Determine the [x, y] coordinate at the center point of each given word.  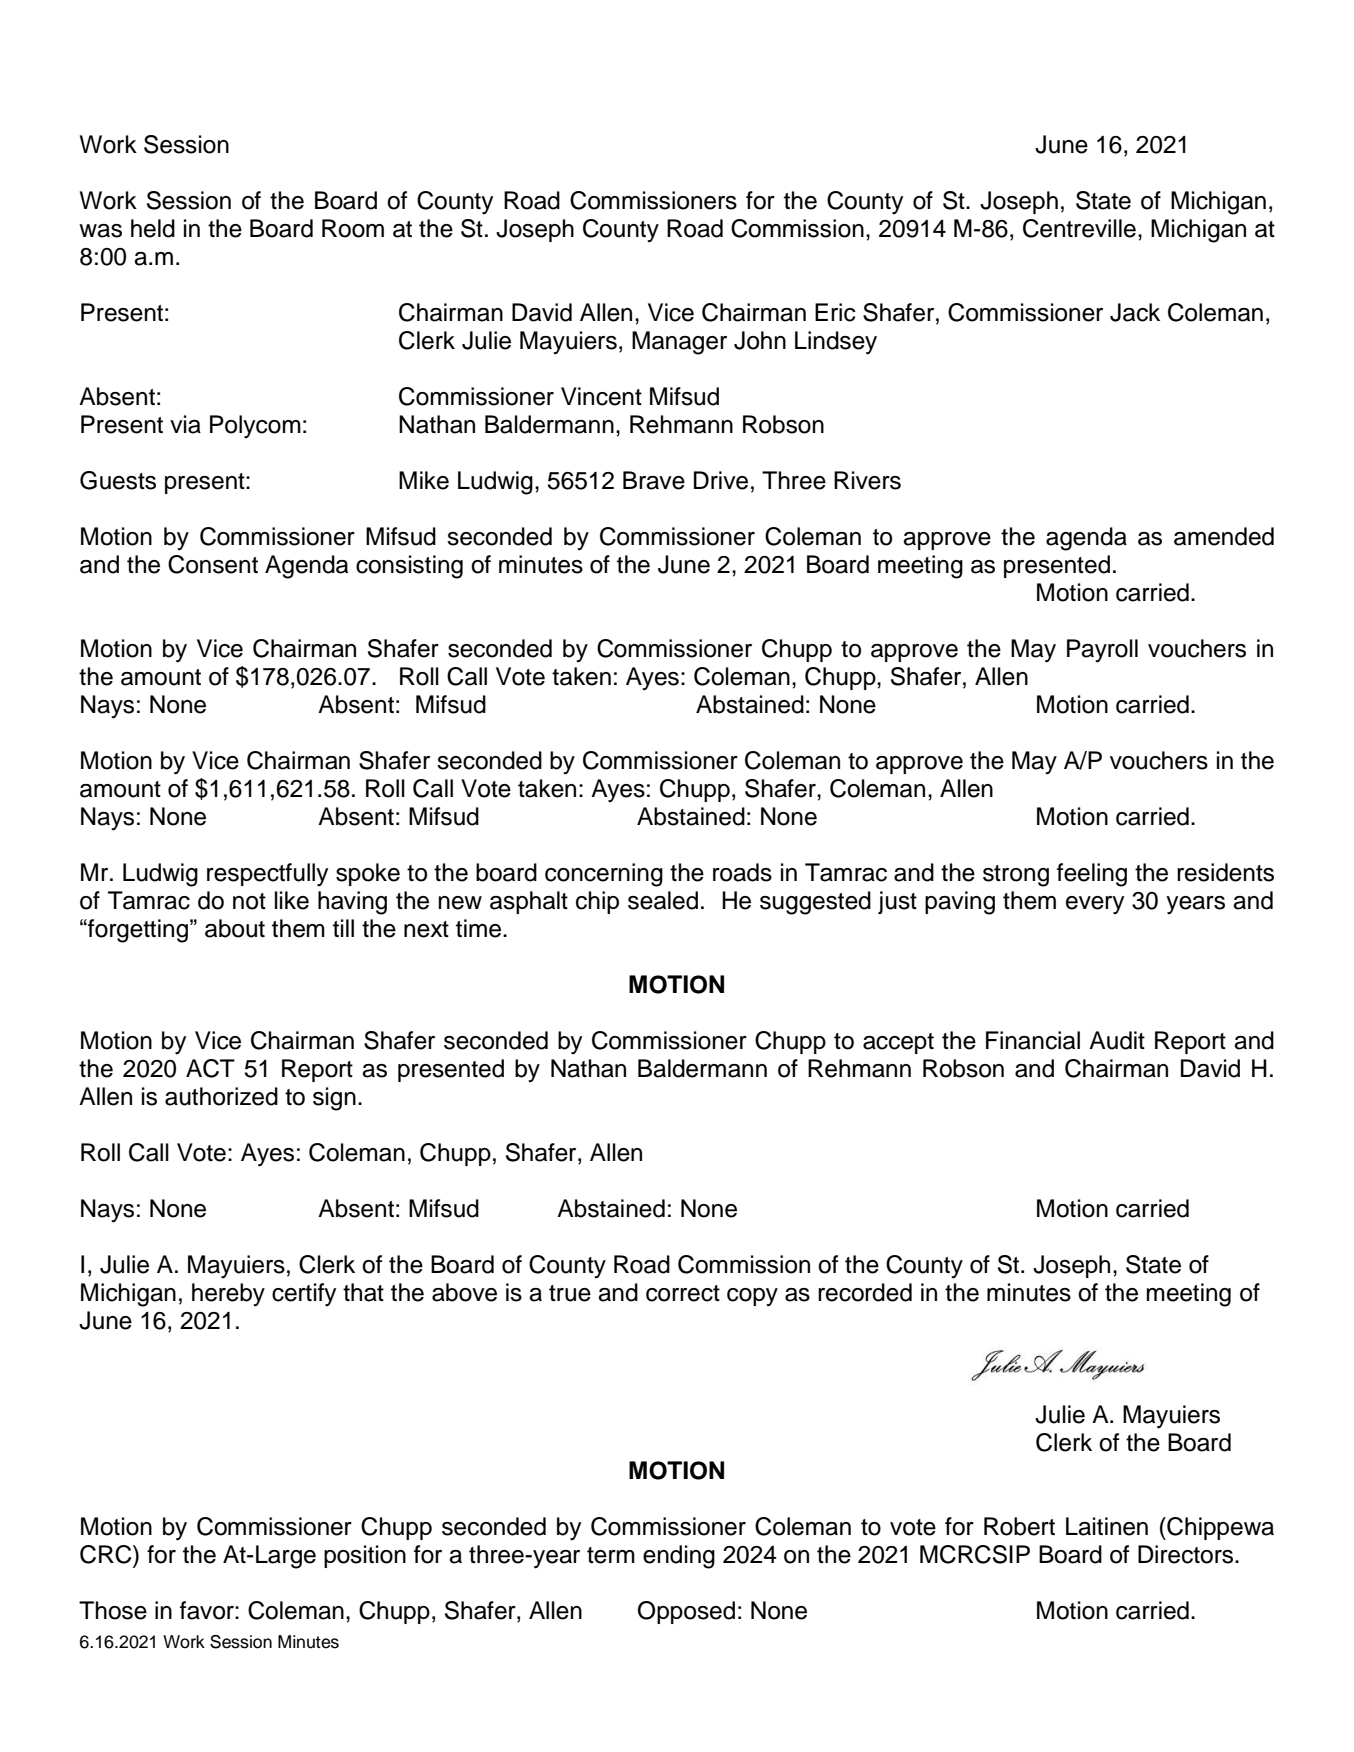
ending [679, 1557]
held [153, 228]
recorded [865, 1292]
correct [683, 1293]
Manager [679, 343]
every [1095, 905]
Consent [213, 564]
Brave [654, 480]
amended [1224, 536]
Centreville [1079, 228]
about [235, 928]
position [365, 1556]
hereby [228, 1294]
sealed [663, 900]
